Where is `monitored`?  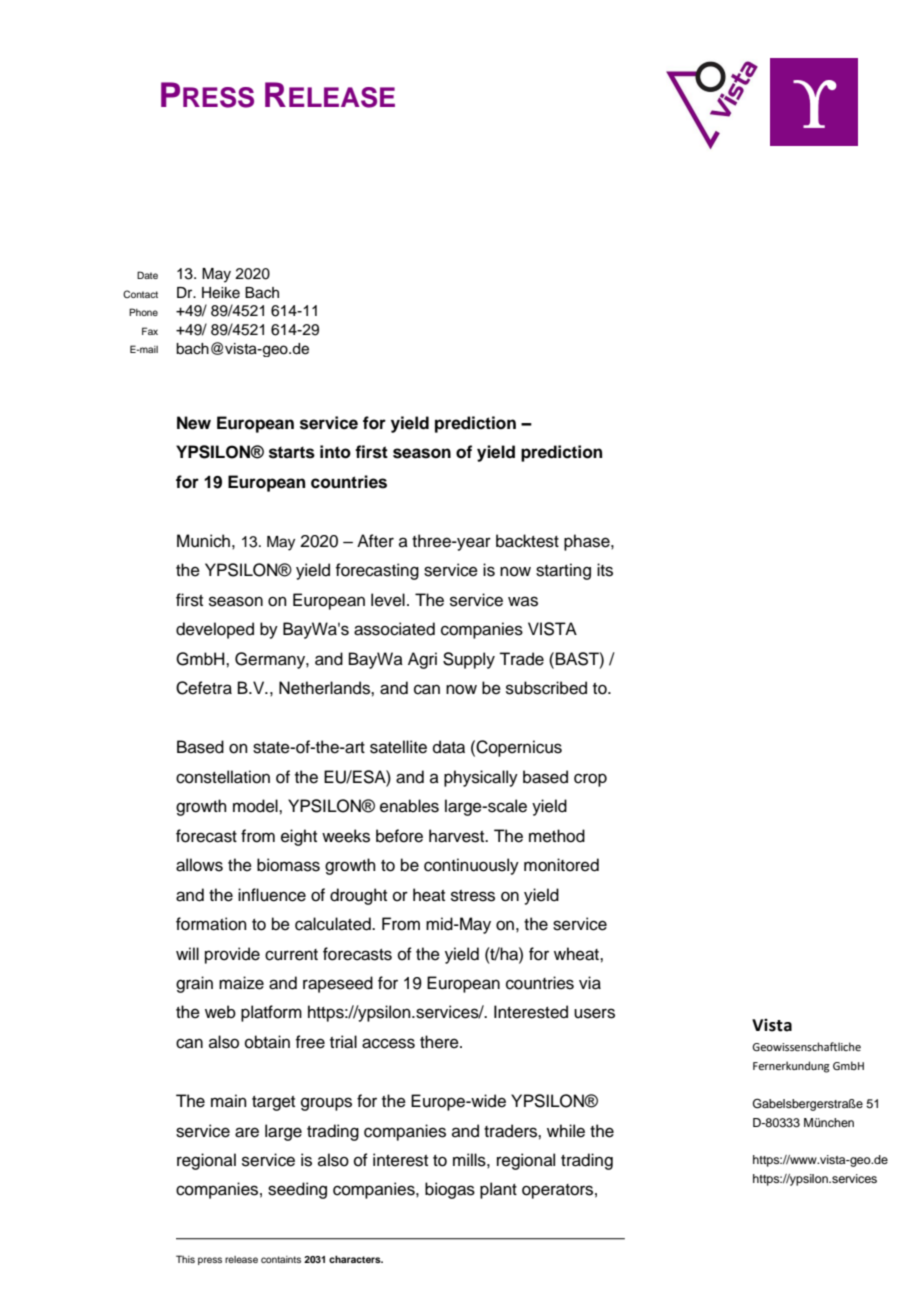
monitored is located at coordinates (561, 865).
